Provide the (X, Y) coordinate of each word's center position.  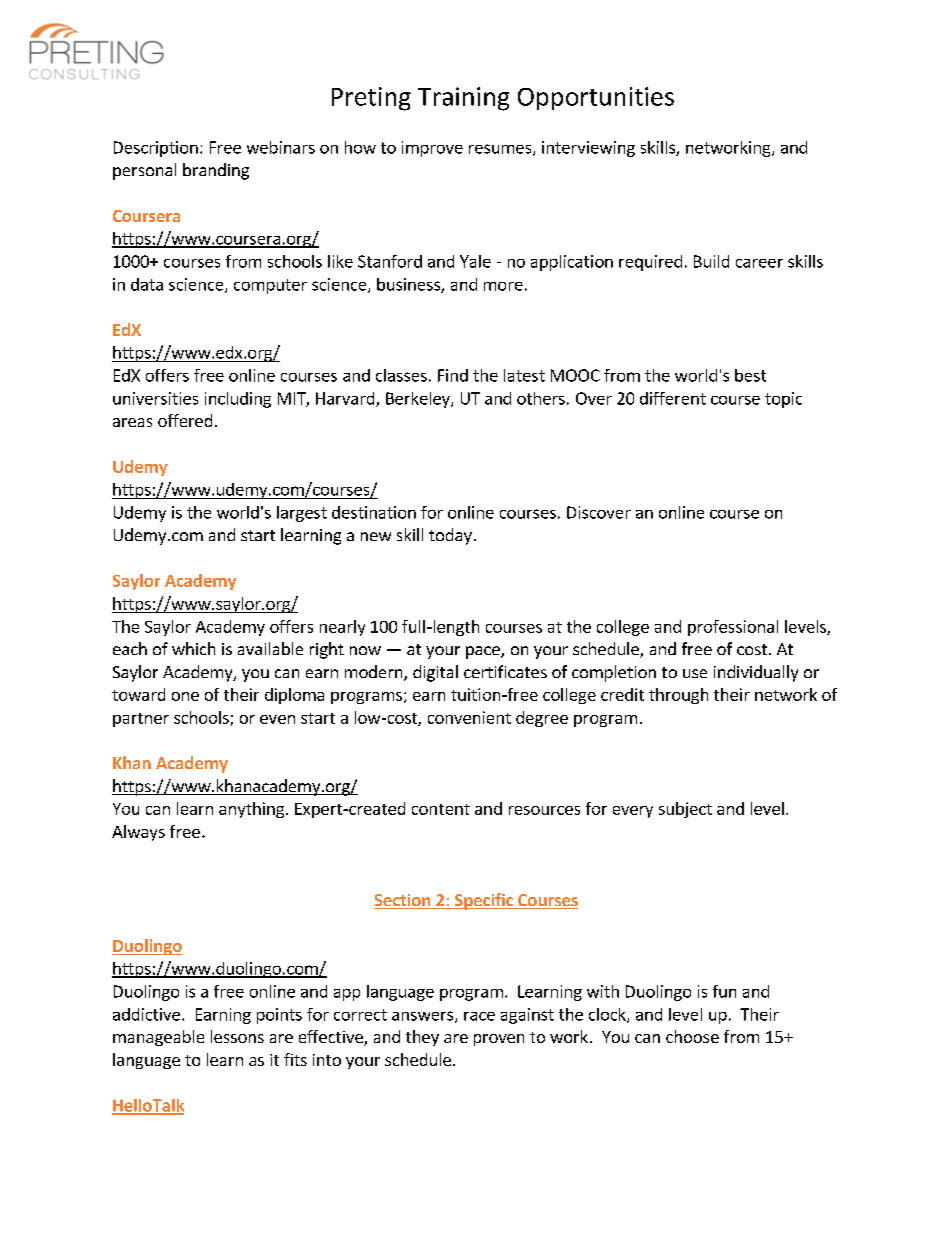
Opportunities (596, 98)
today (450, 536)
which (193, 648)
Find (453, 375)
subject (685, 810)
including (238, 400)
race (479, 1016)
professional (733, 628)
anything (251, 810)
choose (692, 1036)
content (441, 809)
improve (432, 149)
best (750, 375)
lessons (237, 1036)
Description (156, 149)
